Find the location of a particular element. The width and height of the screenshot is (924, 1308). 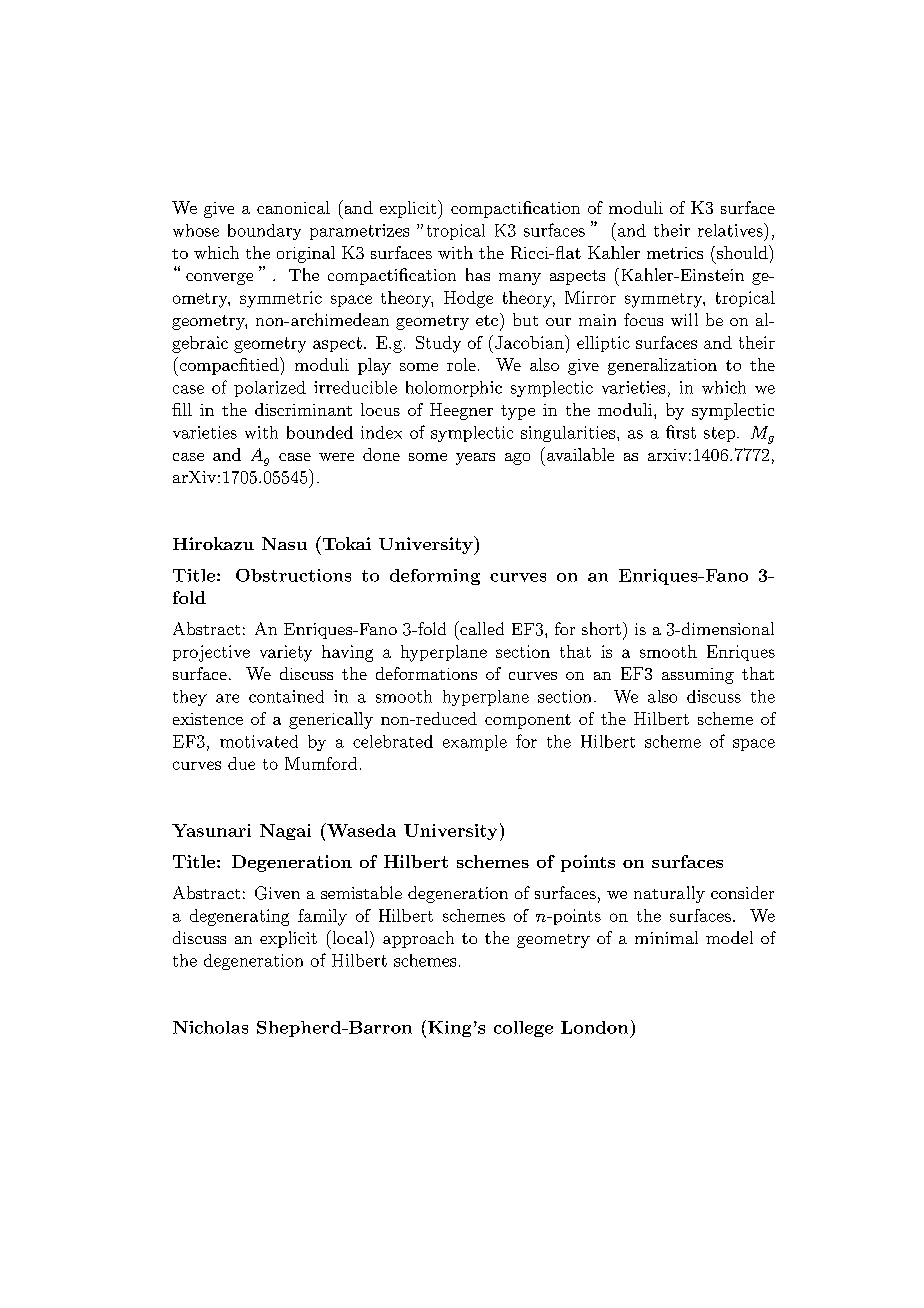

short is located at coordinates (601, 628).
